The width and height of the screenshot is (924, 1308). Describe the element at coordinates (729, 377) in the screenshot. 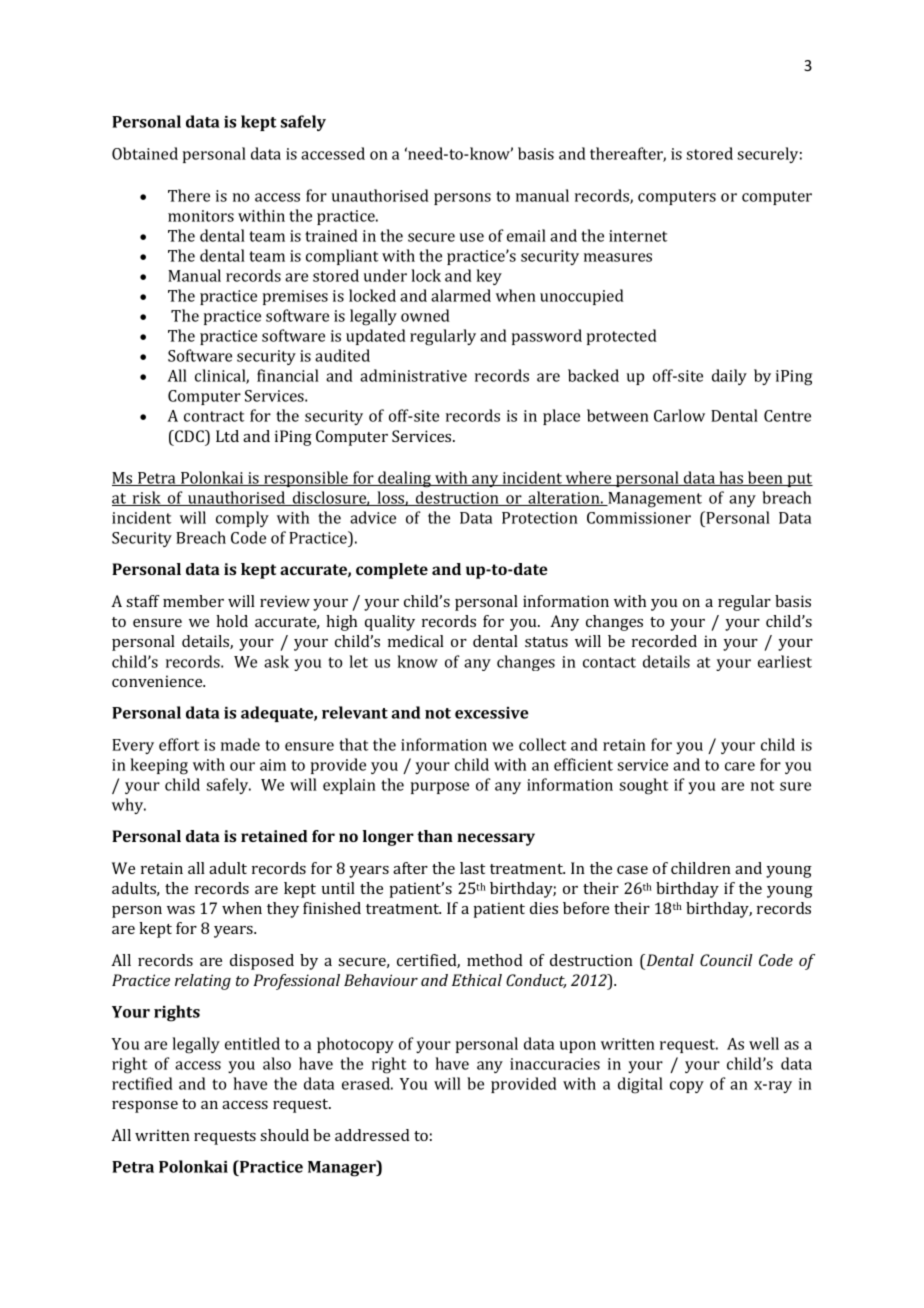

I see `daily` at that location.
